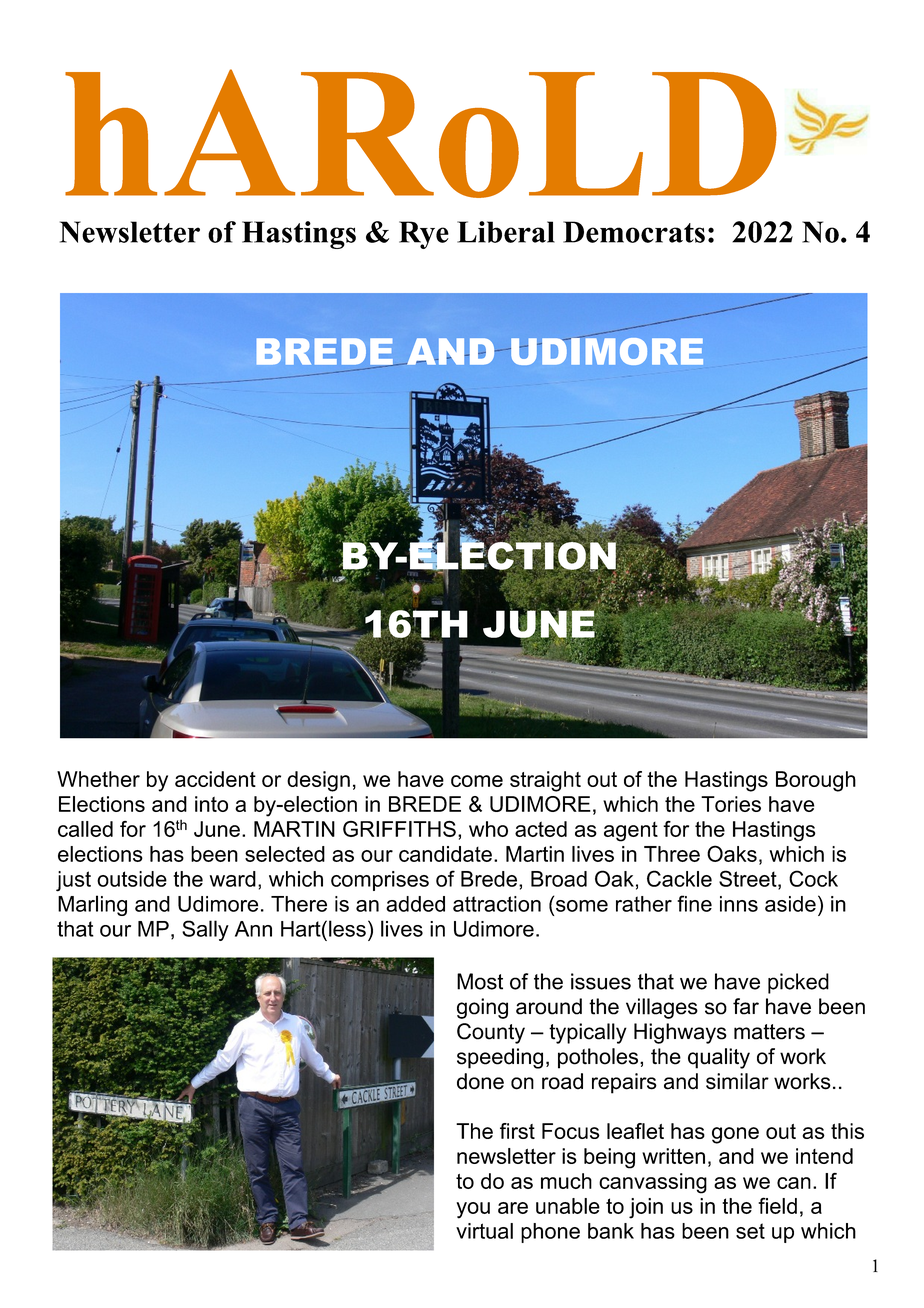 The width and height of the image is (924, 1308). Describe the element at coordinates (473, 1210) in the image. I see `you` at that location.
